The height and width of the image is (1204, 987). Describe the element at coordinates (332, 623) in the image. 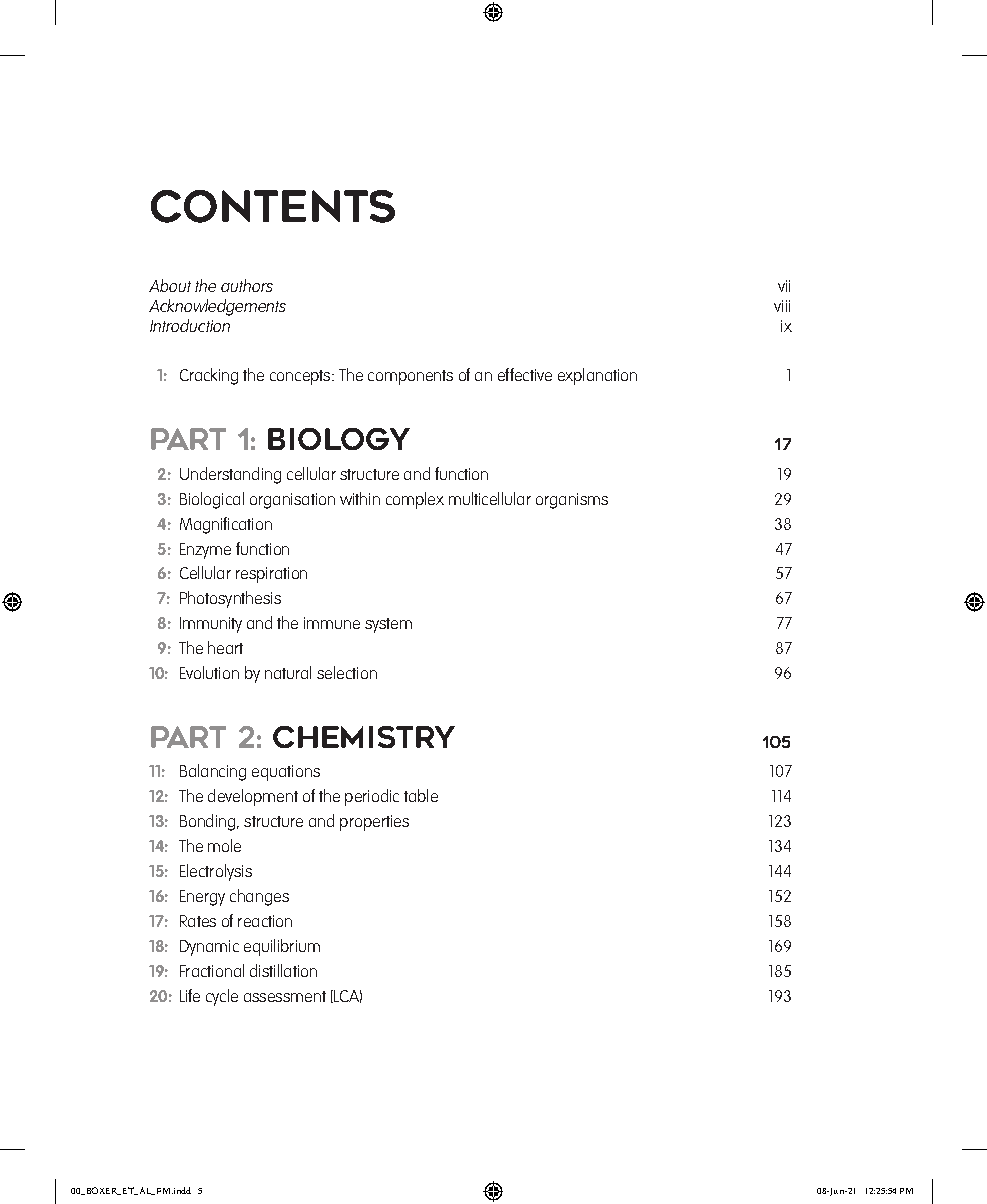

I see `immune` at that location.
